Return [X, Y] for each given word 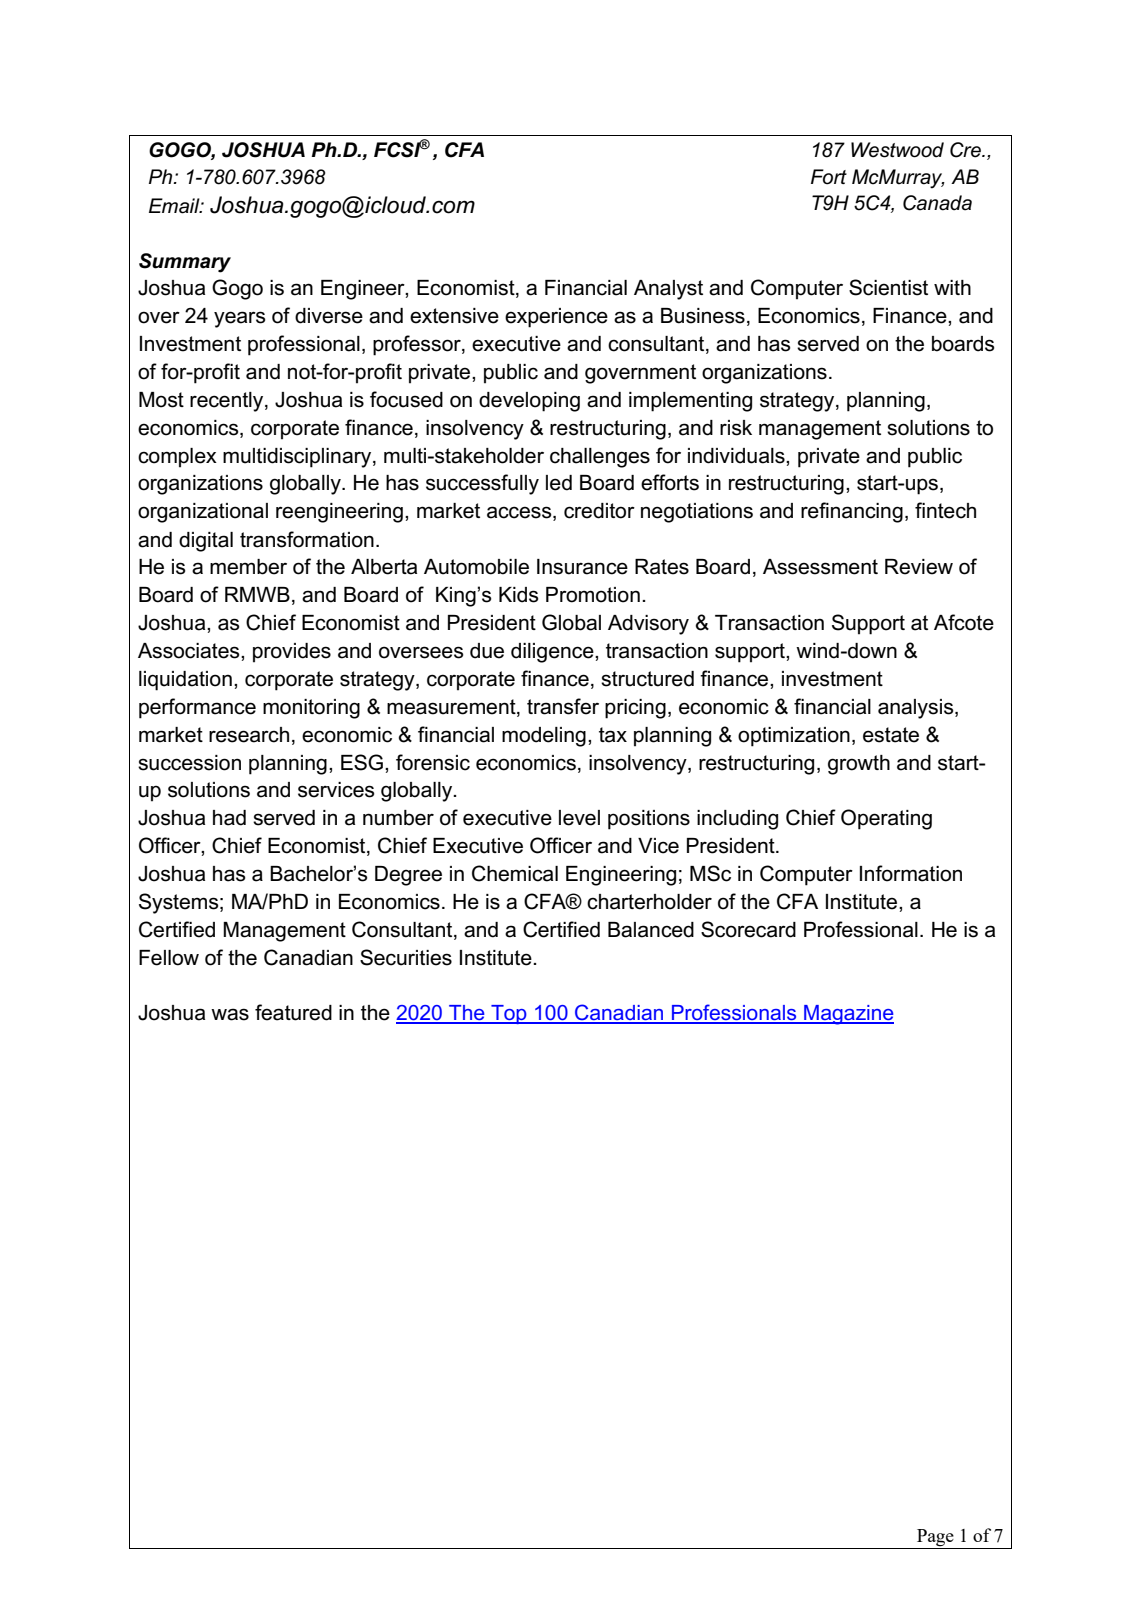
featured [293, 1012]
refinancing [852, 512]
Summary [185, 263]
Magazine [848, 1015]
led [559, 483]
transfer [563, 706]
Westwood [897, 150]
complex [177, 458]
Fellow [169, 958]
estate [891, 735]
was [230, 1014]
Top [509, 1014]
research [249, 735]
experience [556, 318]
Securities [406, 957]
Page [935, 1538]
